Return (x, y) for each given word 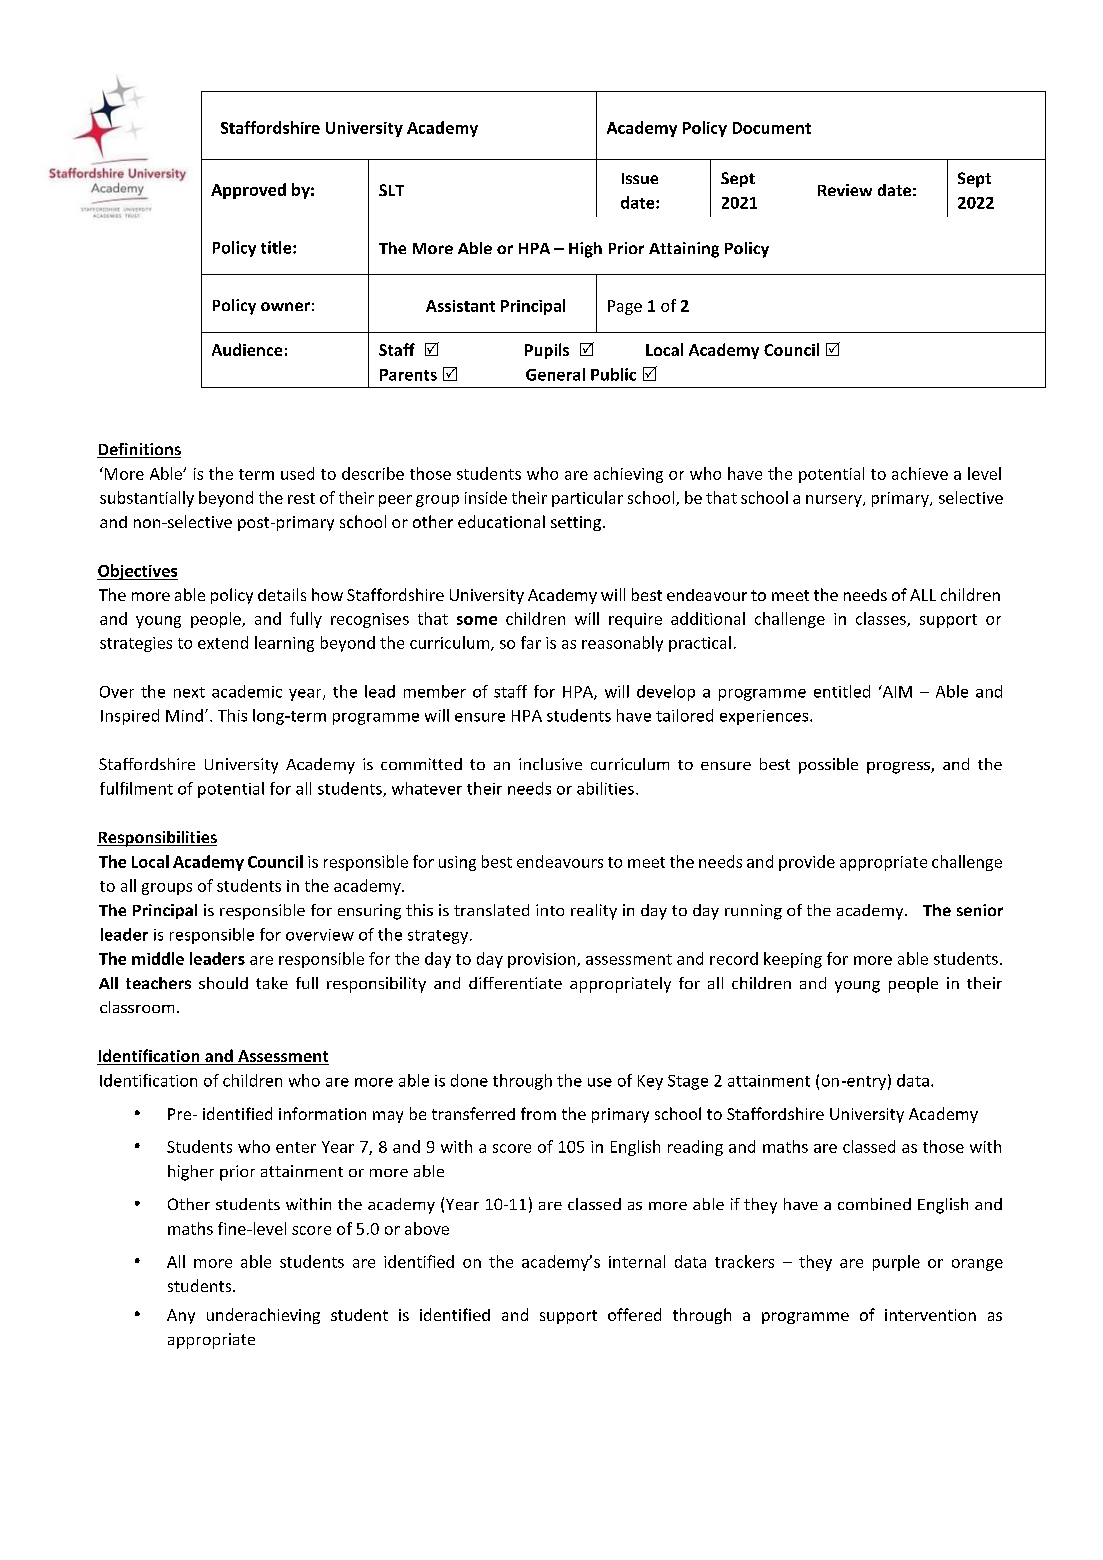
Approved (248, 191)
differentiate (515, 983)
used (297, 473)
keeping (793, 960)
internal (637, 1261)
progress (899, 768)
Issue (640, 178)
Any (181, 1316)
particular (587, 499)
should (223, 983)
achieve (920, 473)
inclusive (550, 764)
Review (845, 190)
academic (247, 691)
